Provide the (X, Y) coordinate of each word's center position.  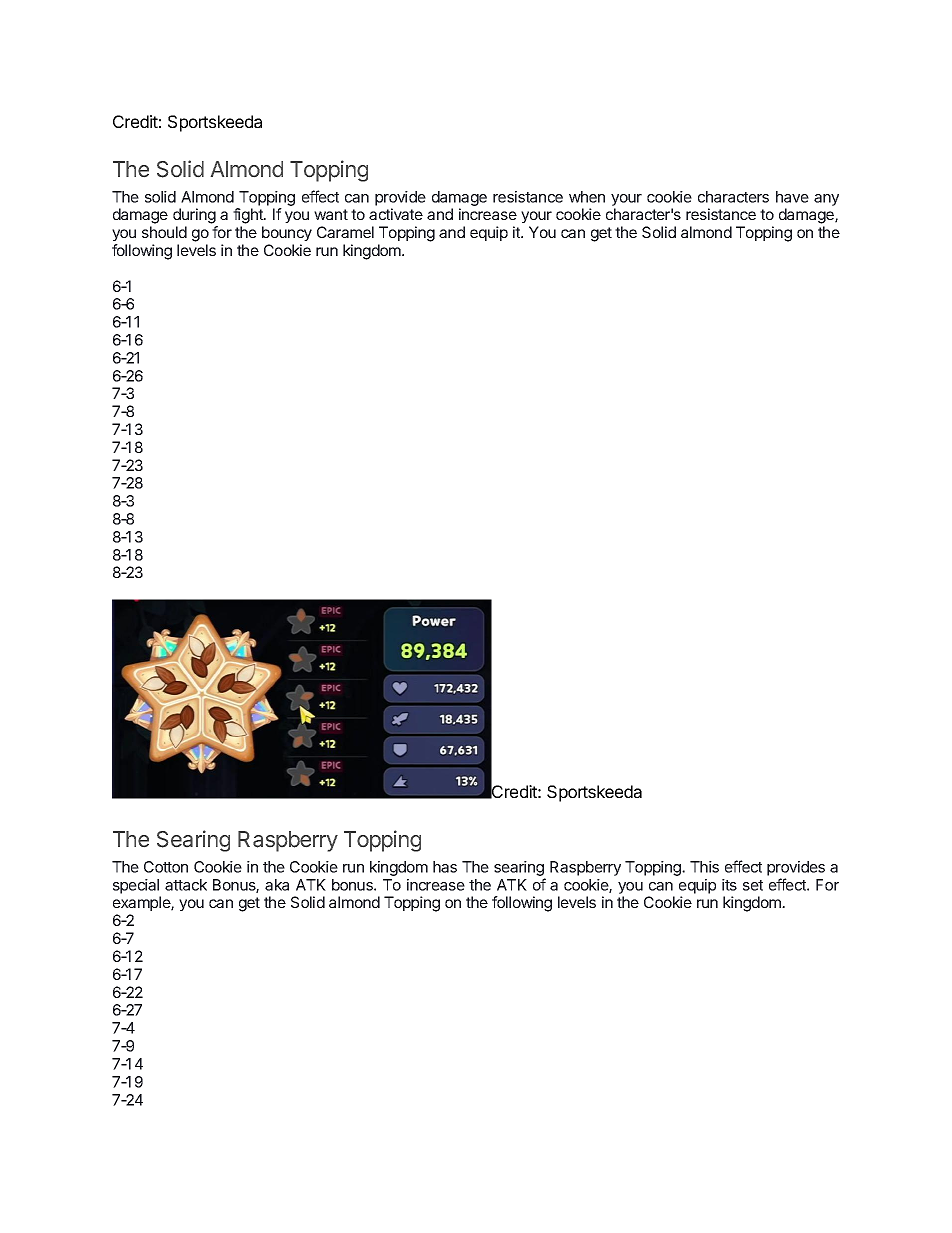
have (792, 197)
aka (277, 885)
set (753, 885)
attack (186, 885)
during (194, 216)
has (445, 867)
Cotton (166, 867)
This (704, 867)
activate (396, 214)
